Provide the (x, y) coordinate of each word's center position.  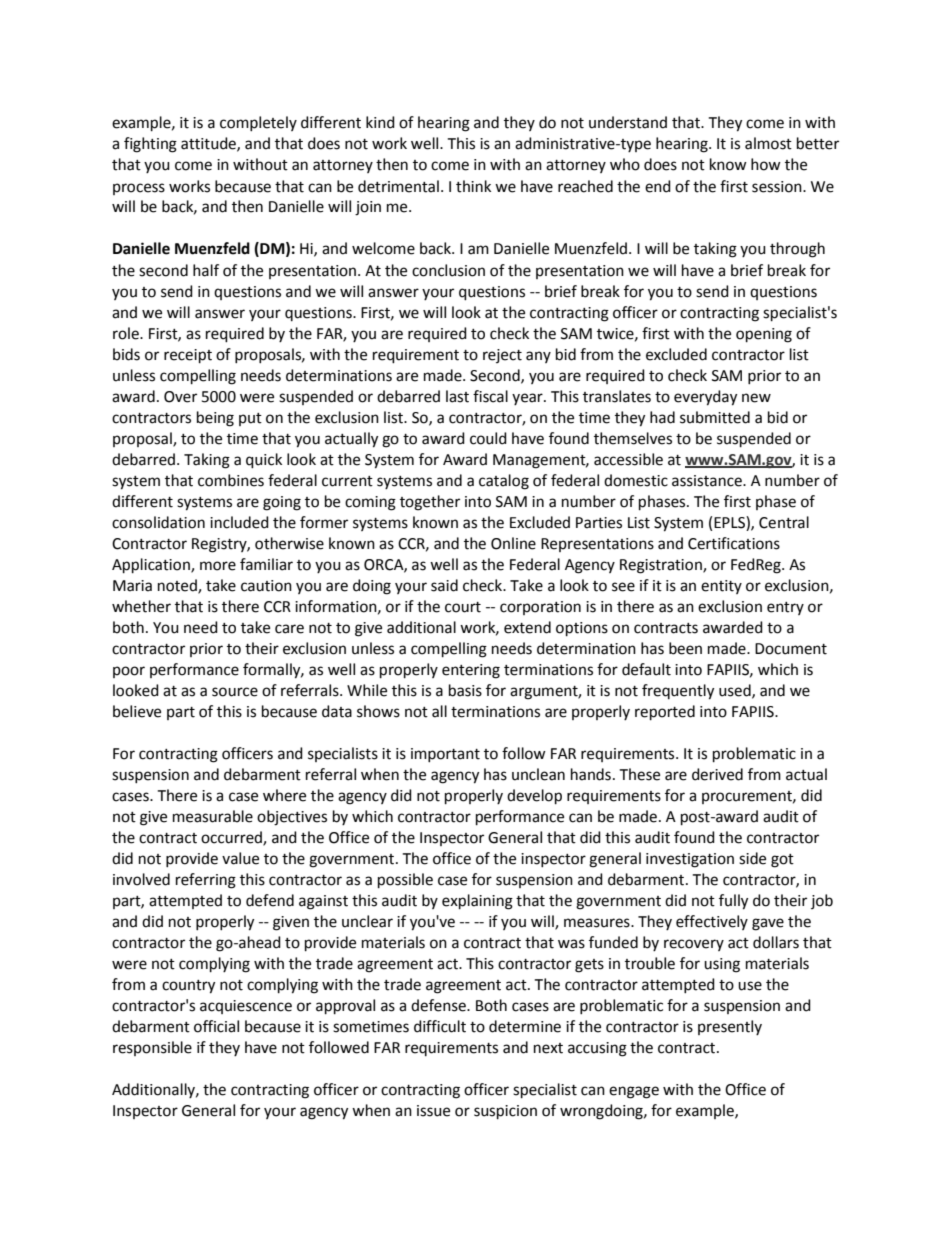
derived (717, 774)
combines (231, 480)
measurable (213, 816)
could (488, 438)
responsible (152, 1048)
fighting (150, 145)
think (473, 186)
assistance (708, 481)
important (445, 755)
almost (768, 143)
